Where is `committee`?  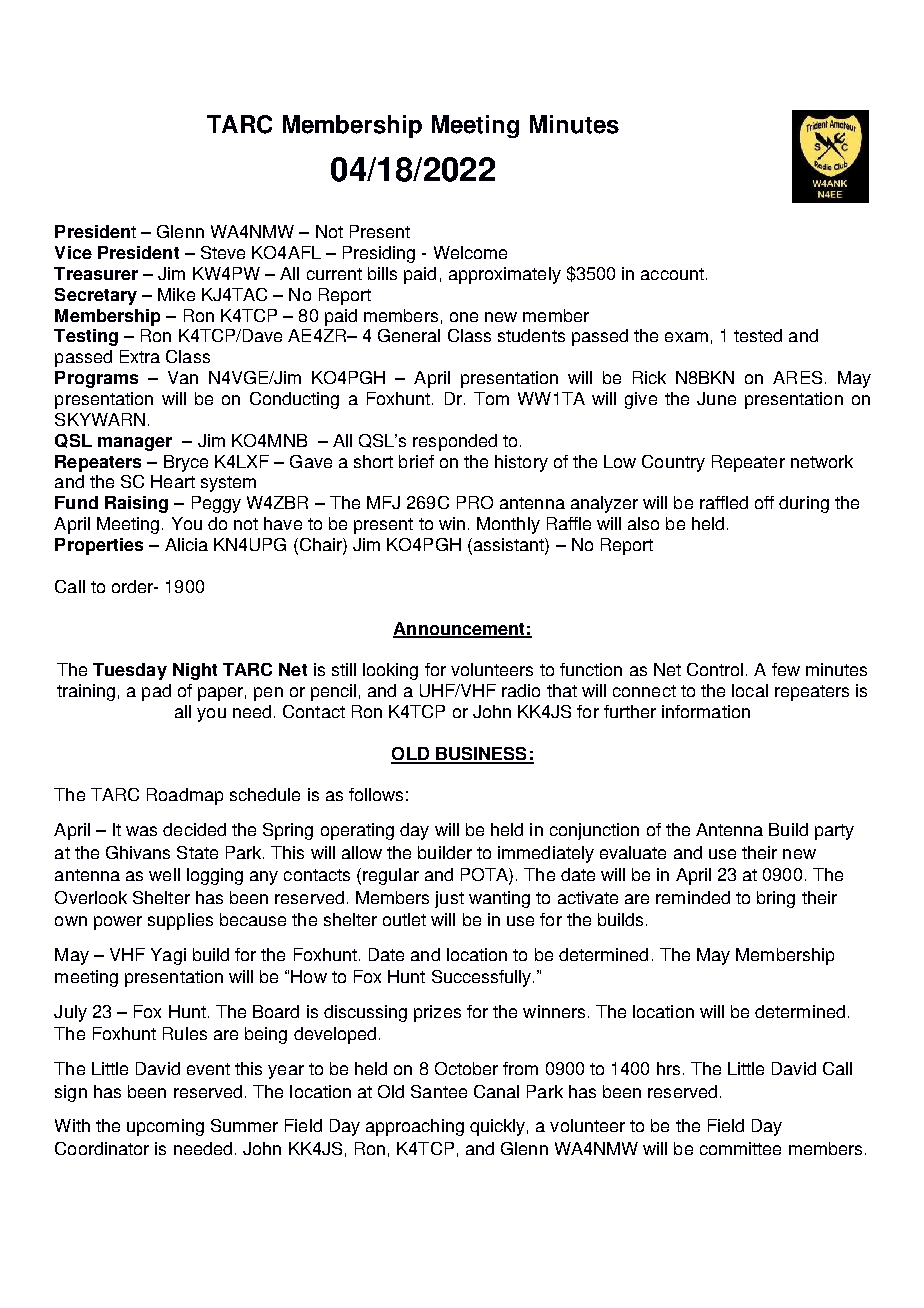
committee is located at coordinates (740, 1148).
